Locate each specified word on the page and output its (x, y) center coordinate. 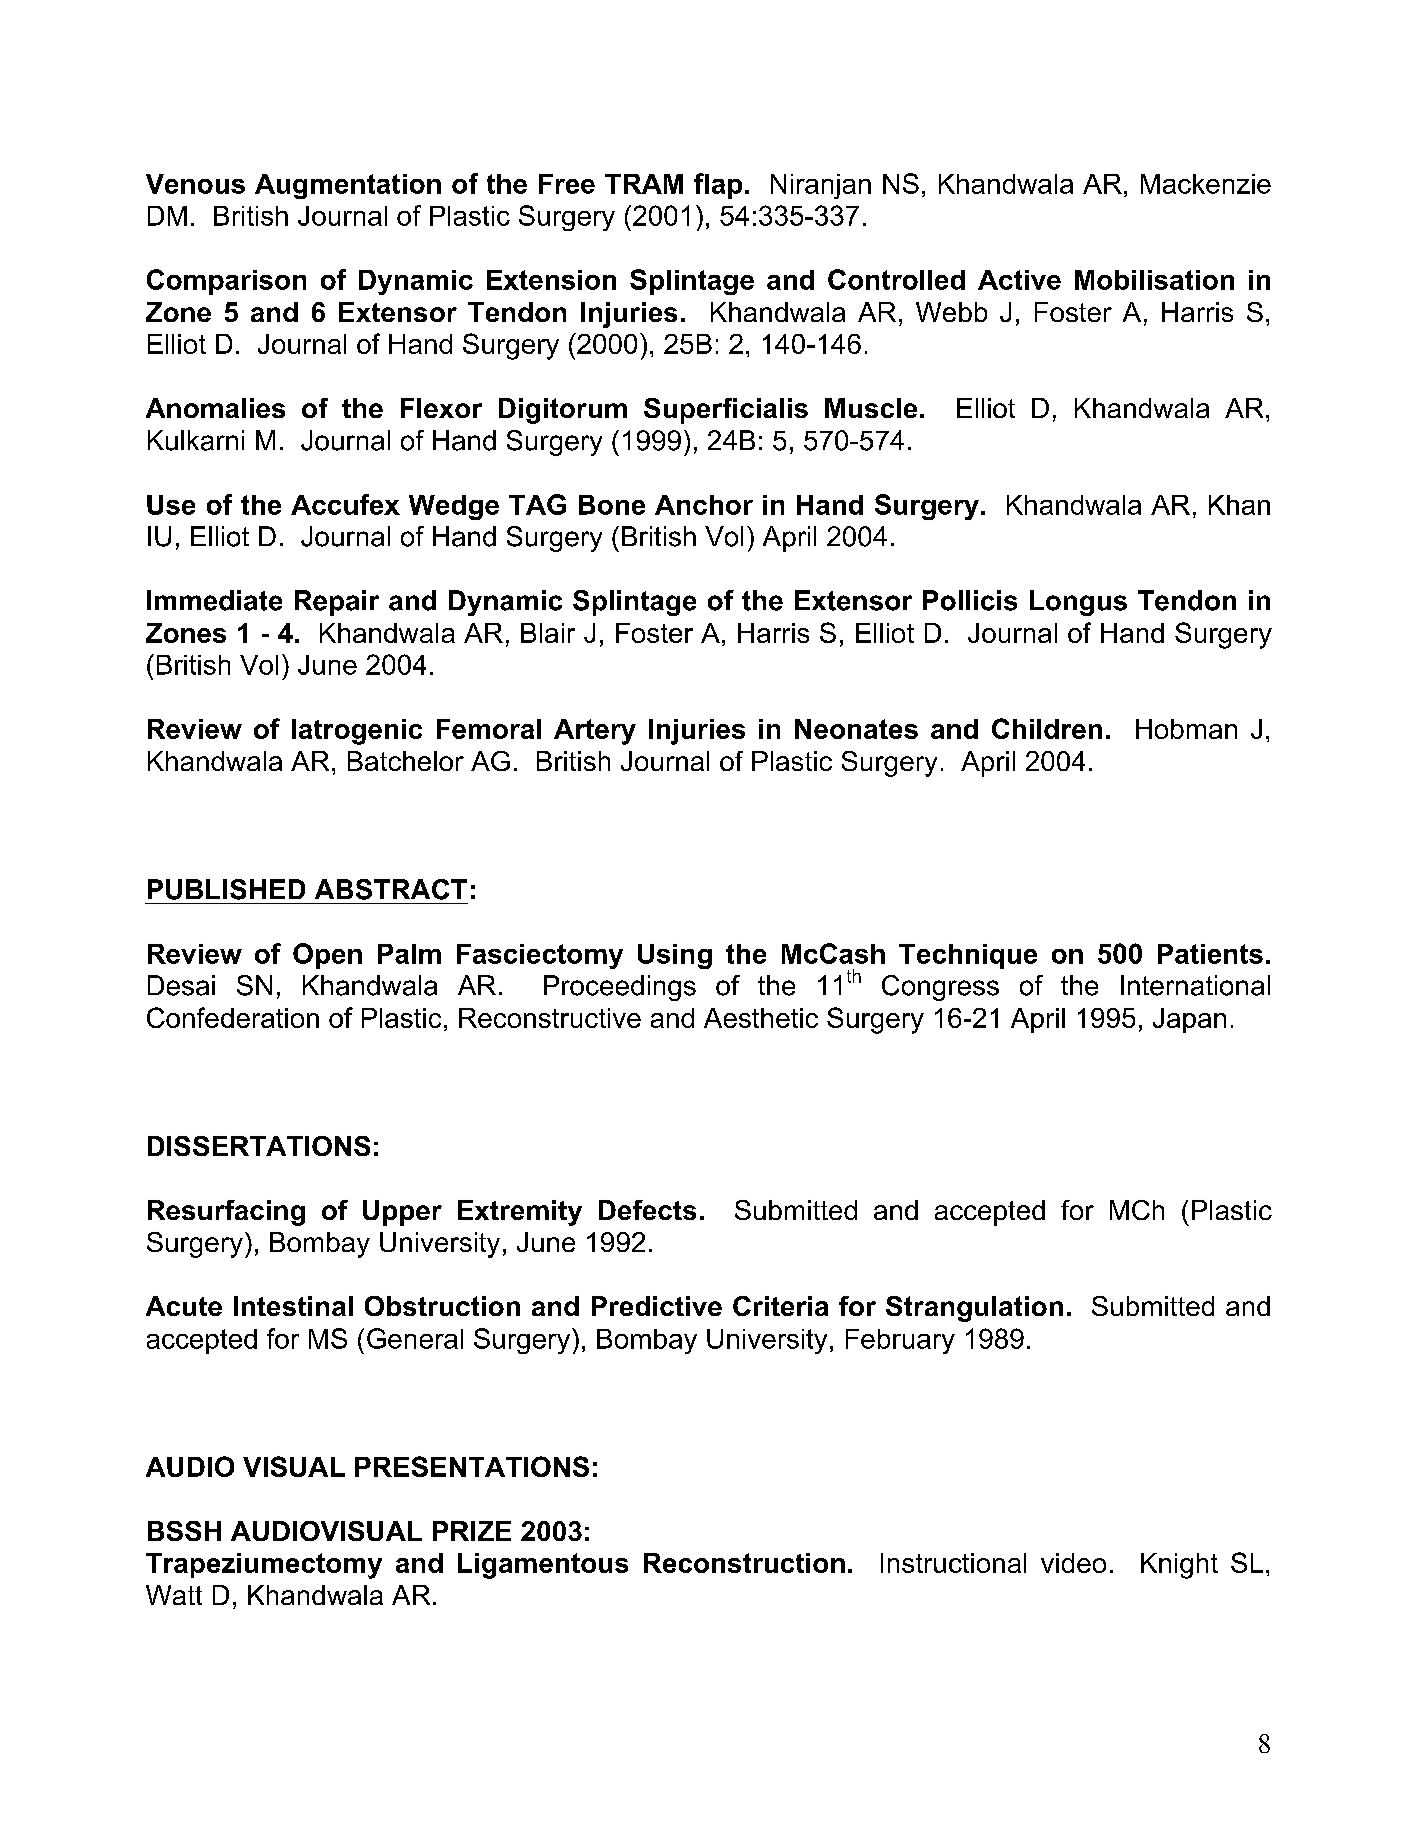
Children (1047, 728)
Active (1019, 280)
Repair (337, 603)
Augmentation (348, 186)
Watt (174, 1595)
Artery (595, 732)
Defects (647, 1210)
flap (718, 186)
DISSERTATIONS (259, 1146)
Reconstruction (744, 1563)
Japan (1189, 1020)
